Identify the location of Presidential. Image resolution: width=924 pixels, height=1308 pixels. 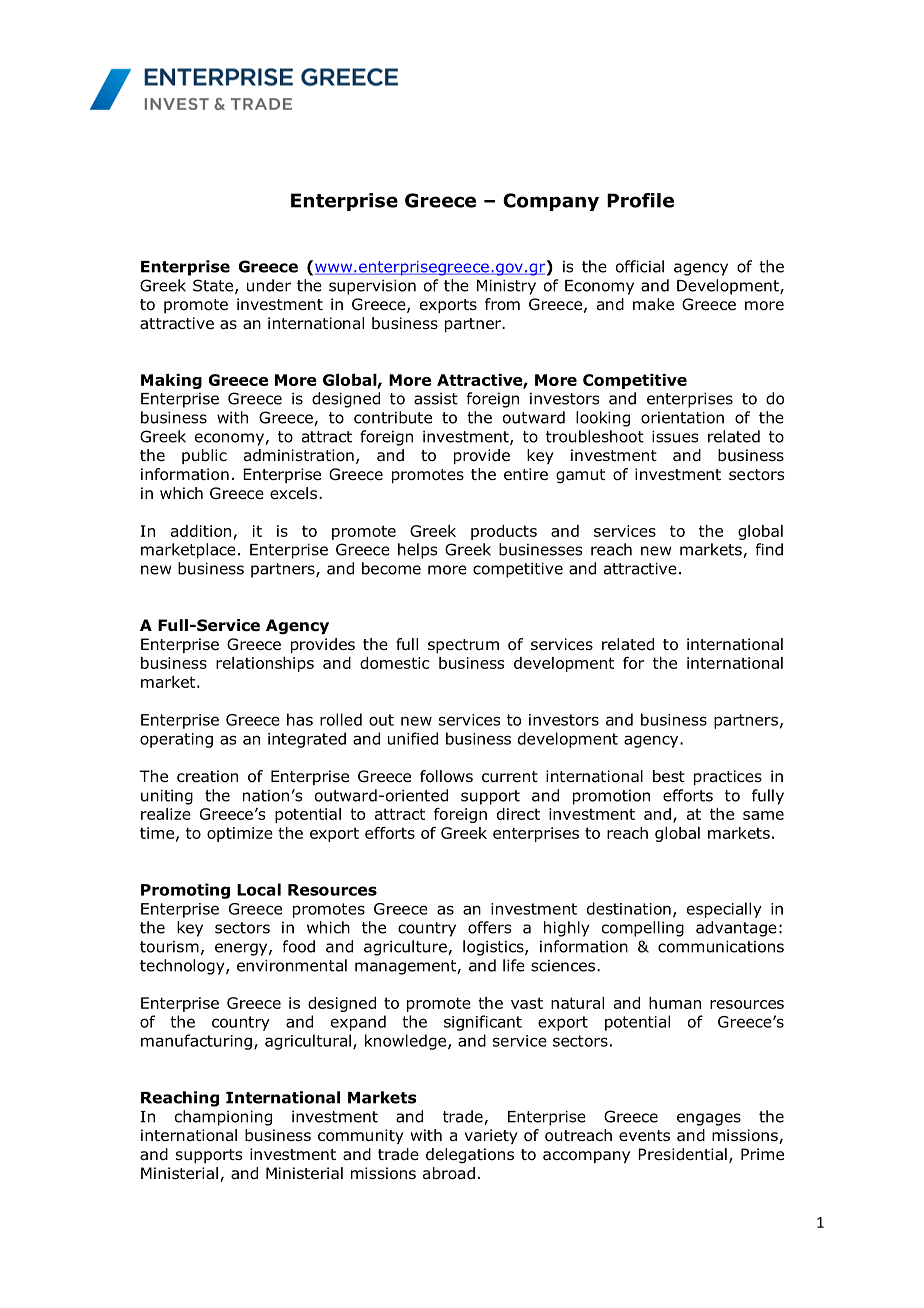
(682, 1154).
